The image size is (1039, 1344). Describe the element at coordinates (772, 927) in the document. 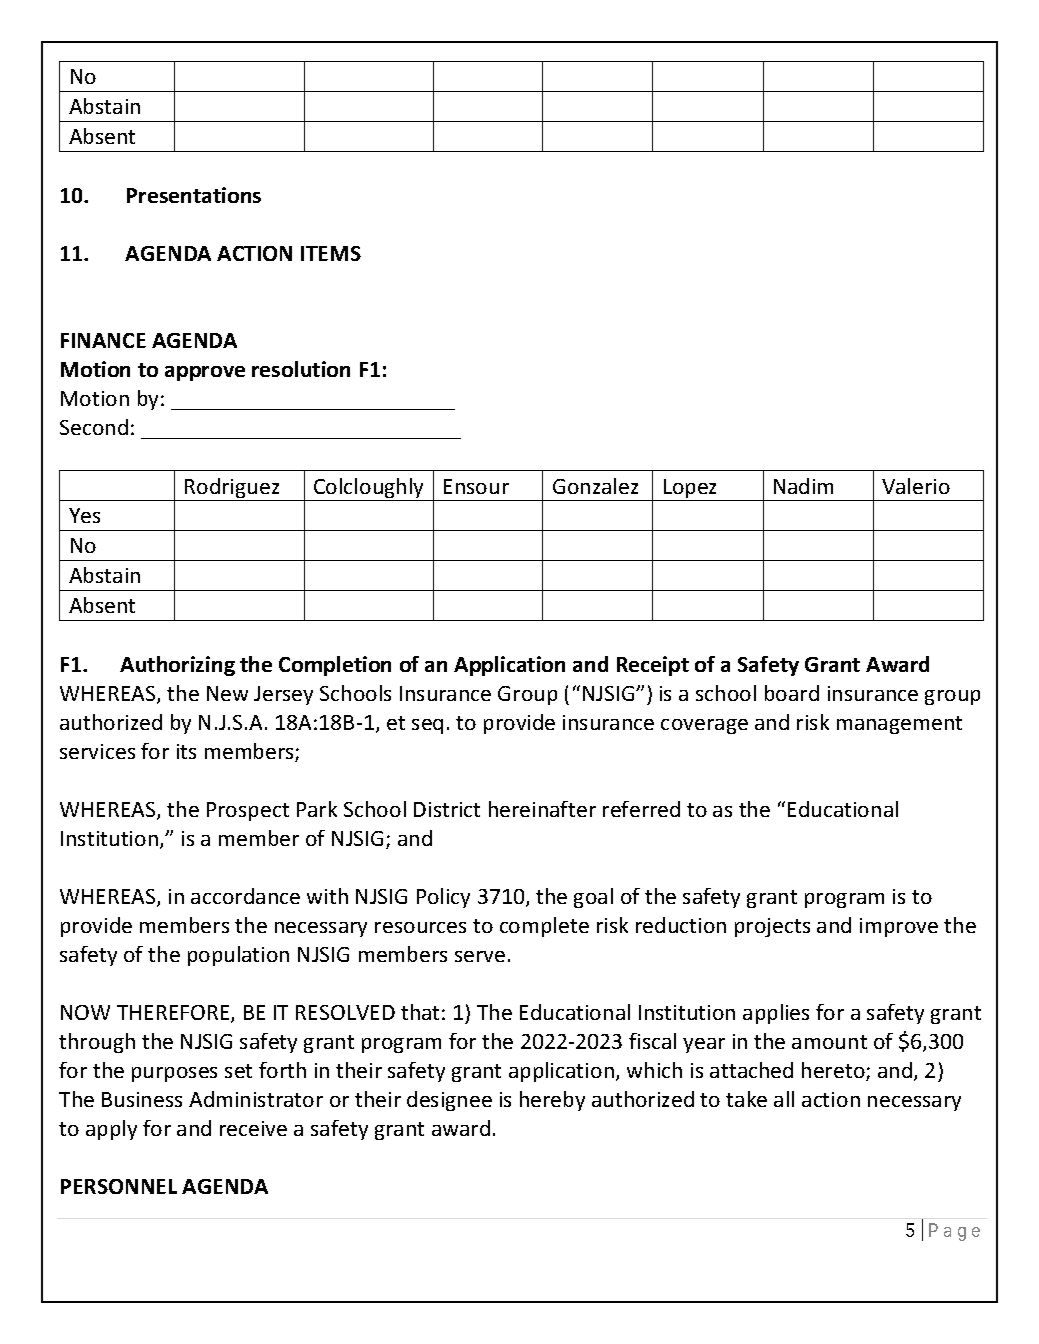

I see `projects` at that location.
